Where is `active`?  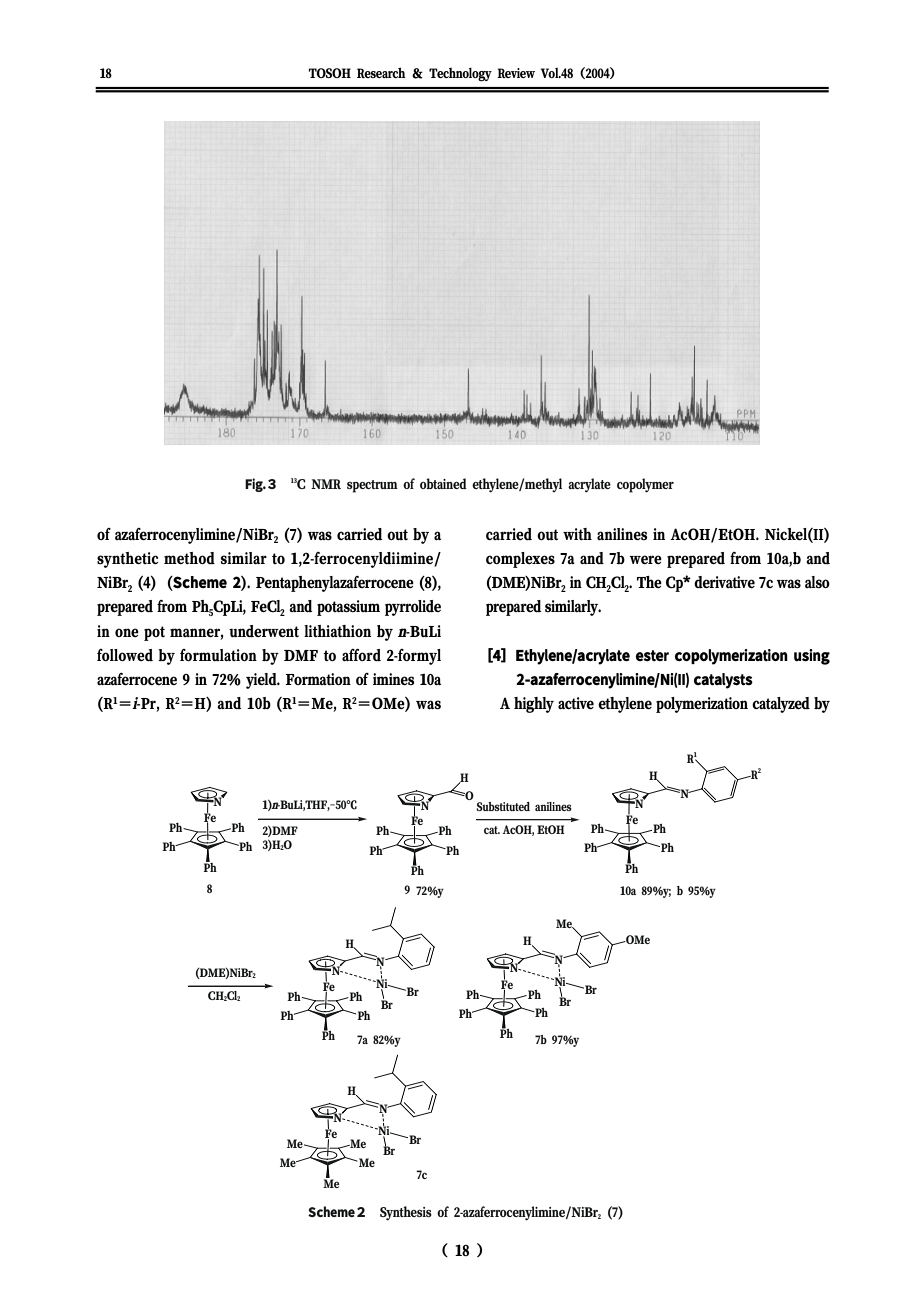
active is located at coordinates (576, 703).
